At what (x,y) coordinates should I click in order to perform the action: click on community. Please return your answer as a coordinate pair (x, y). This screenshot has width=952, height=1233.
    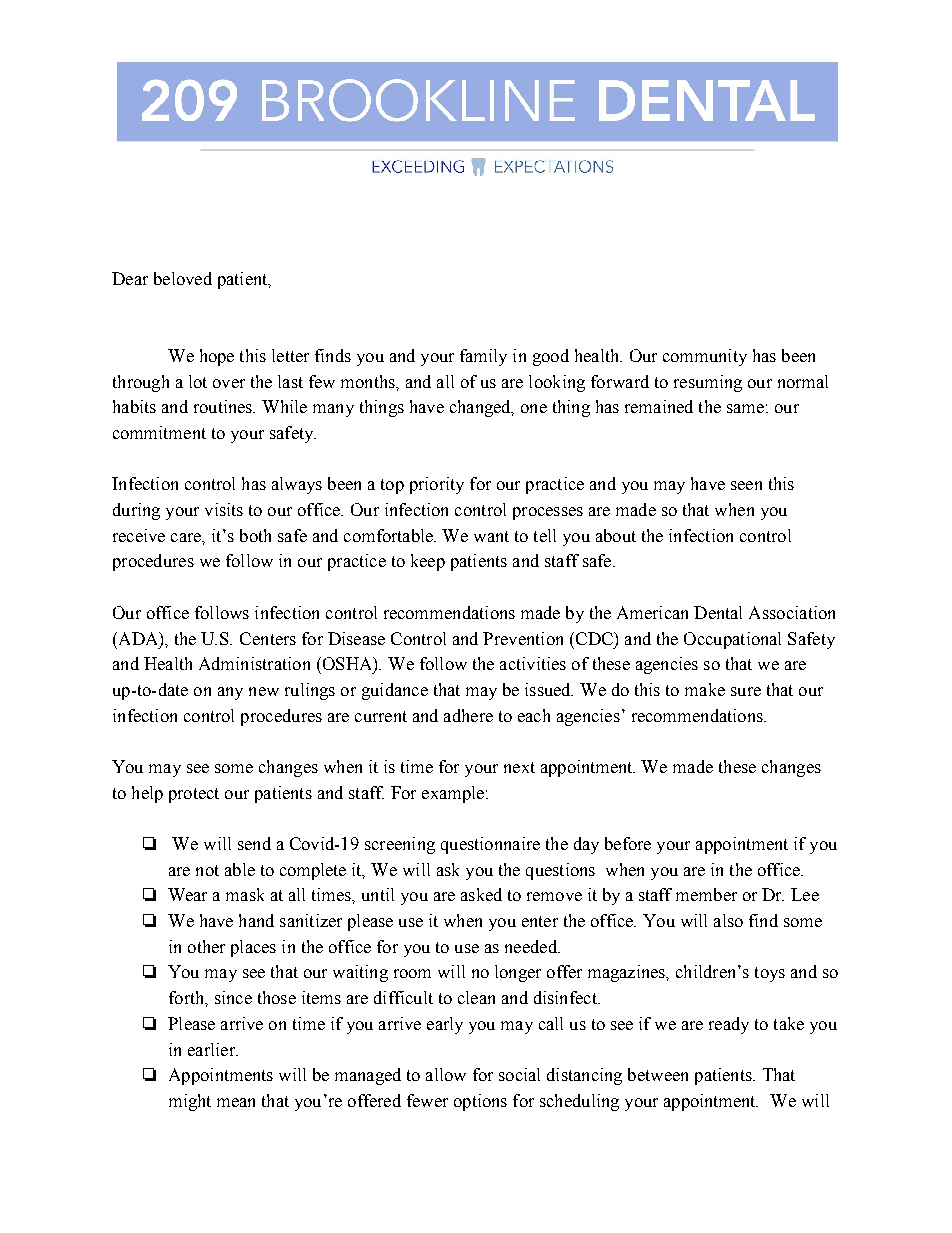
    Looking at the image, I should click on (705, 357).
